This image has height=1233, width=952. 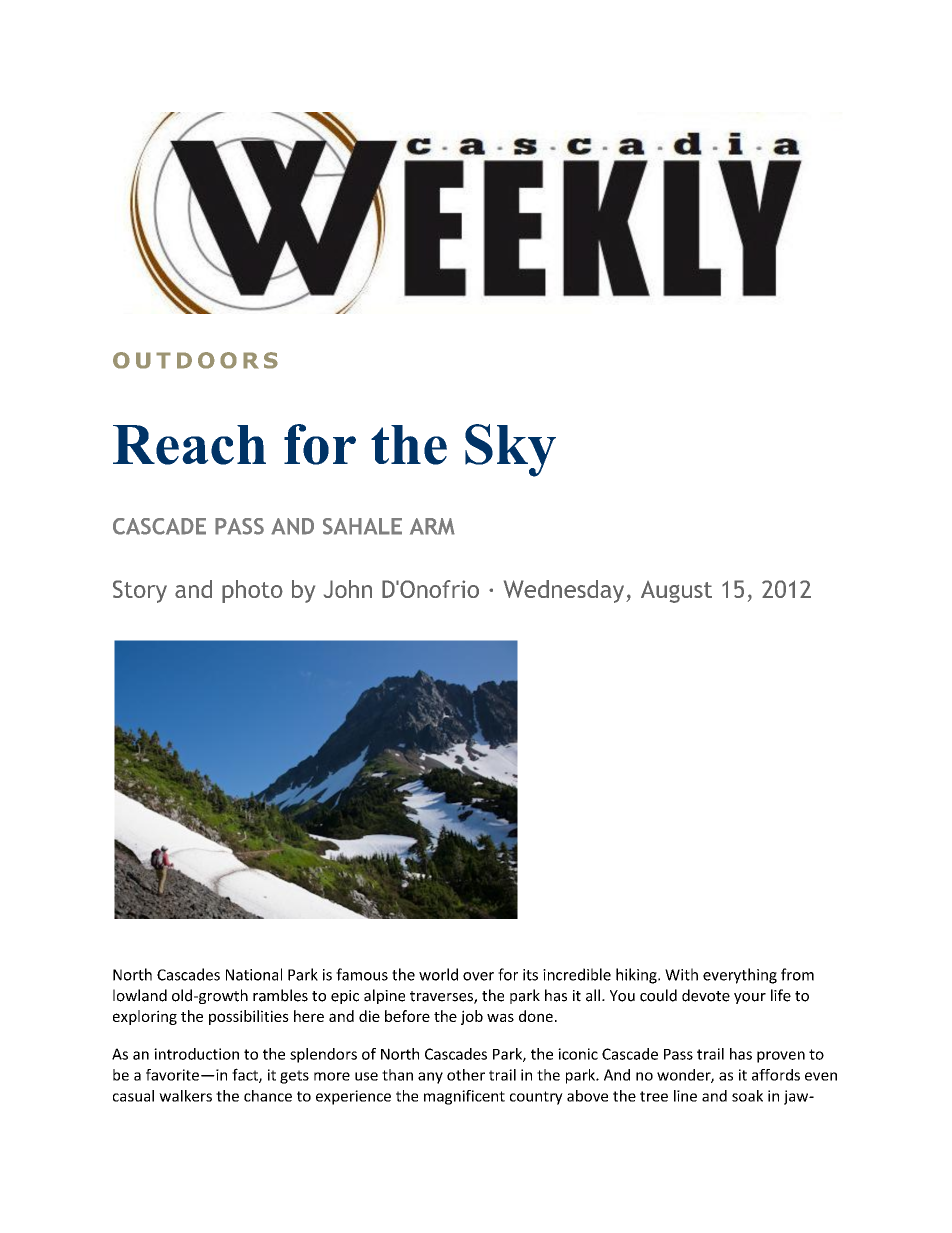 I want to click on over, so click(x=478, y=976).
